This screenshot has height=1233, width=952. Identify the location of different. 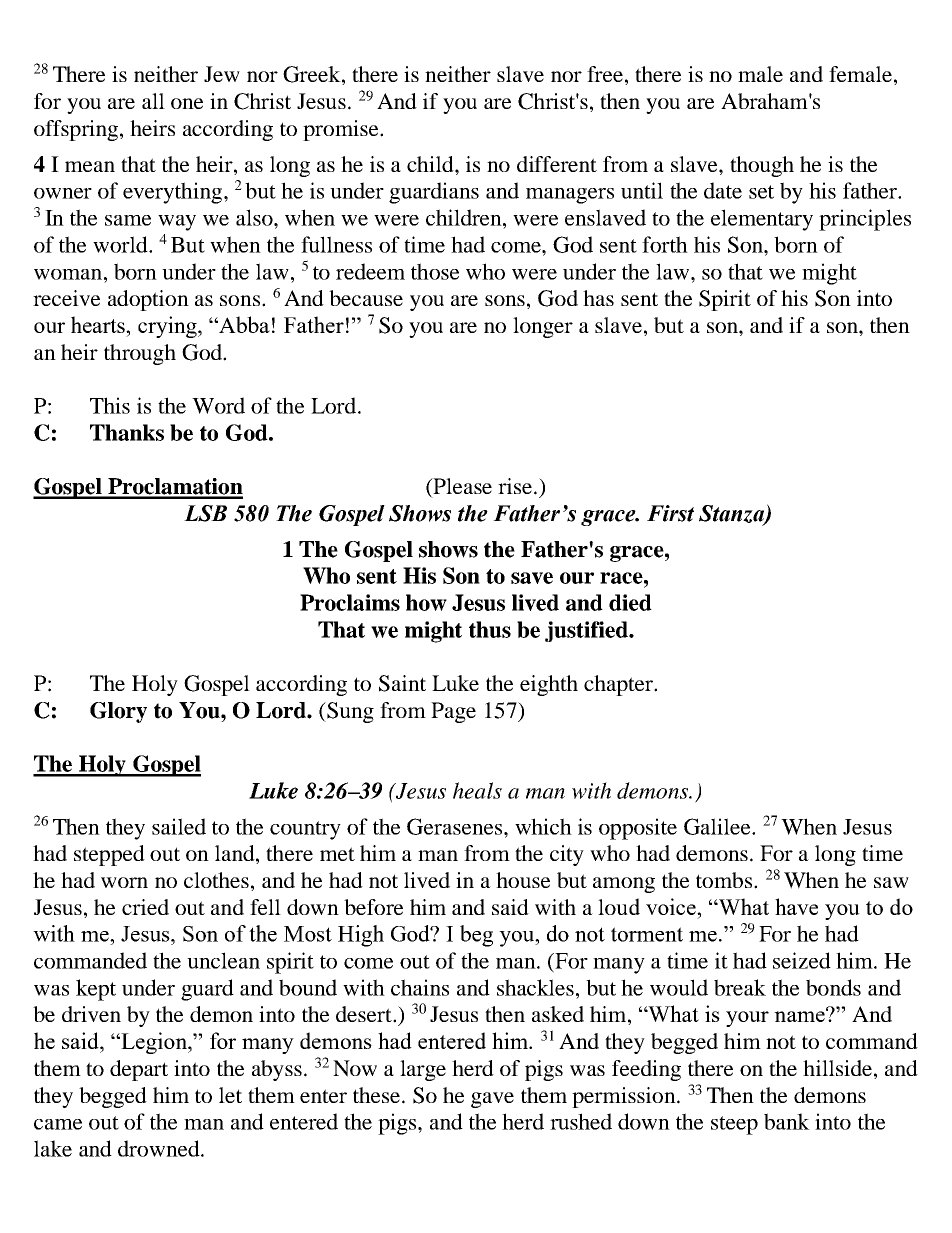
(557, 164).
